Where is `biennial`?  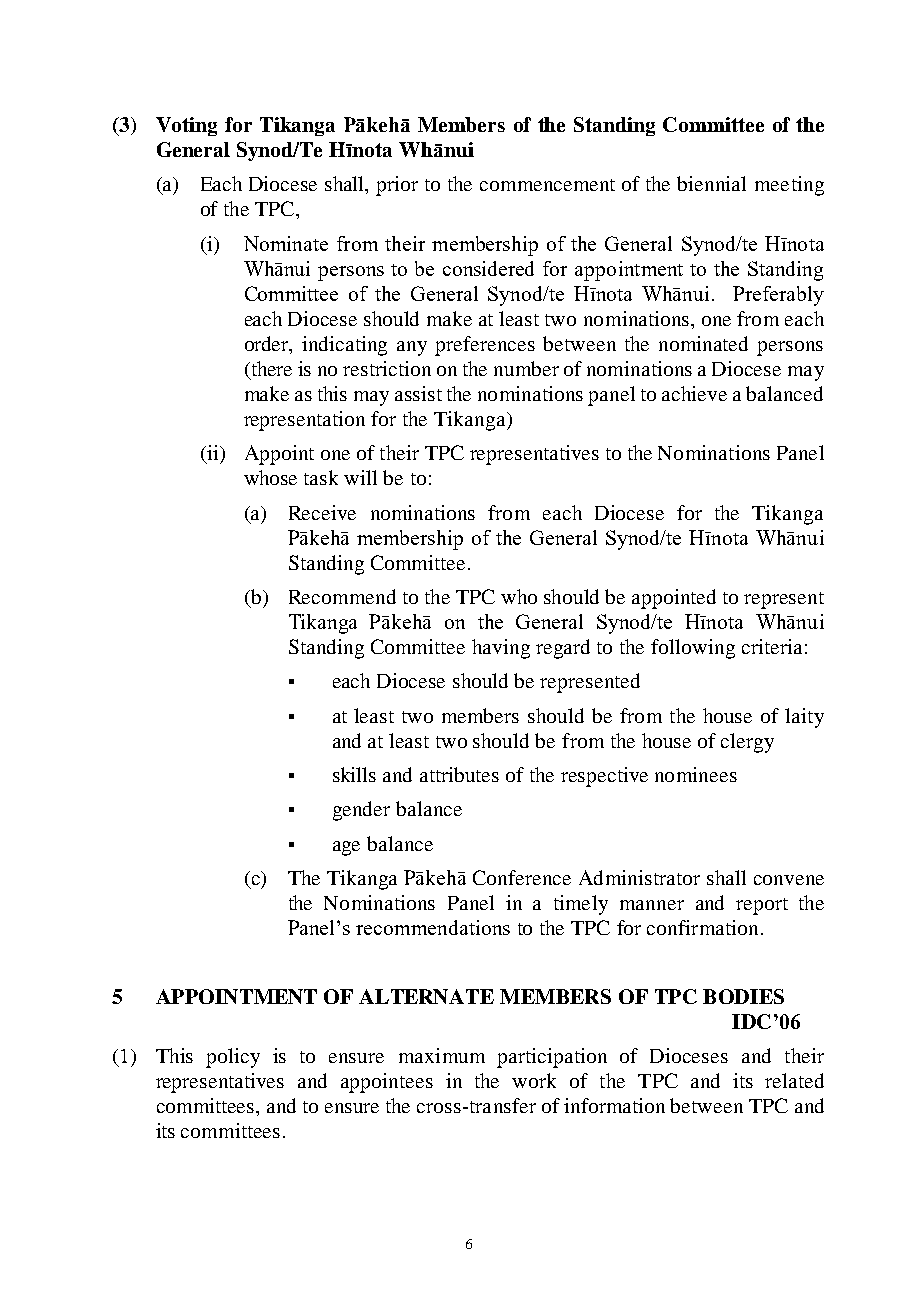
biennial is located at coordinates (711, 183).
